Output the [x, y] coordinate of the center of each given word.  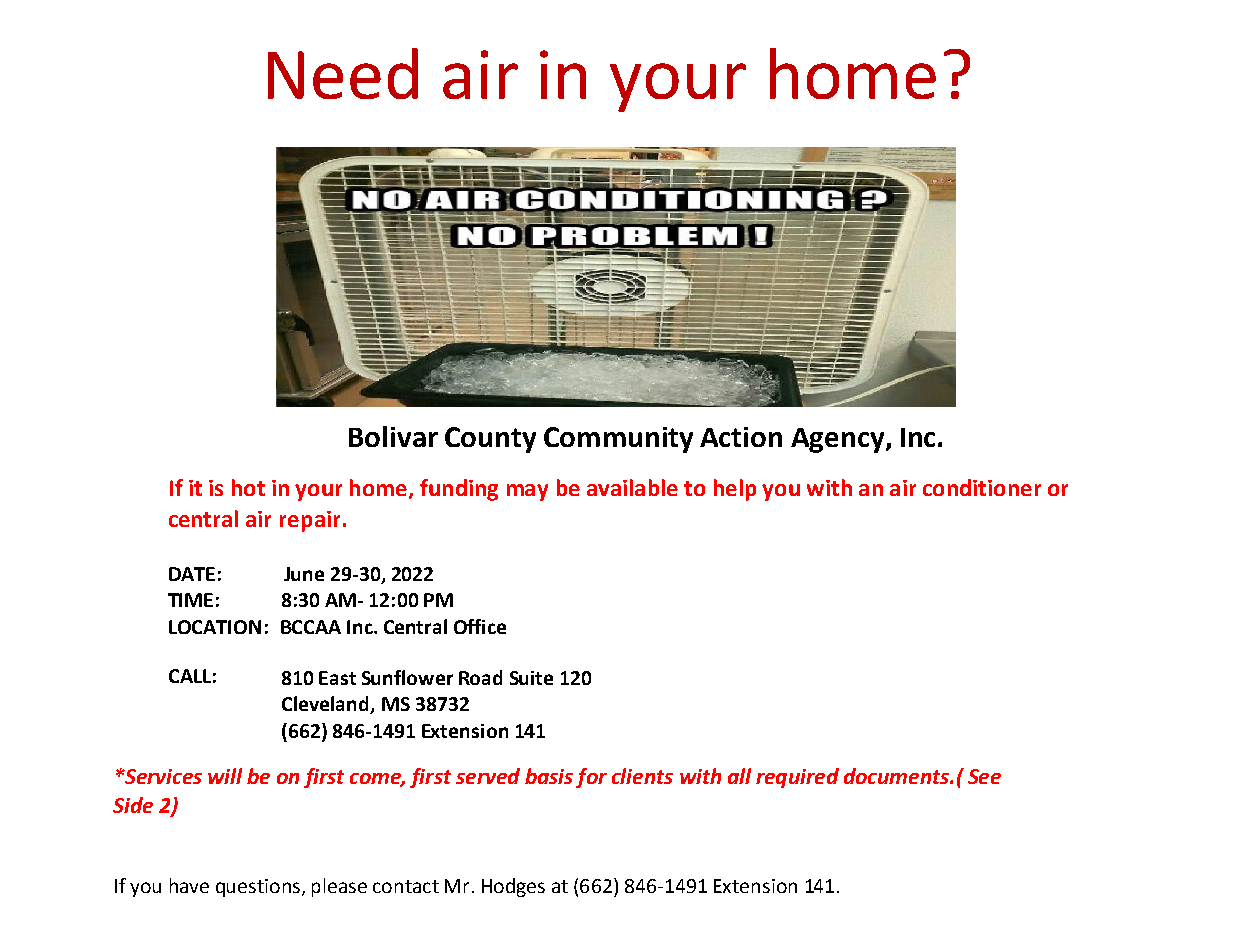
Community [618, 440]
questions [258, 888]
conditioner [982, 487]
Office [480, 626]
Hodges [513, 887]
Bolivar [393, 436]
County [490, 440]
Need [343, 73]
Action [741, 437]
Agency [839, 440]
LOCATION [215, 627]
